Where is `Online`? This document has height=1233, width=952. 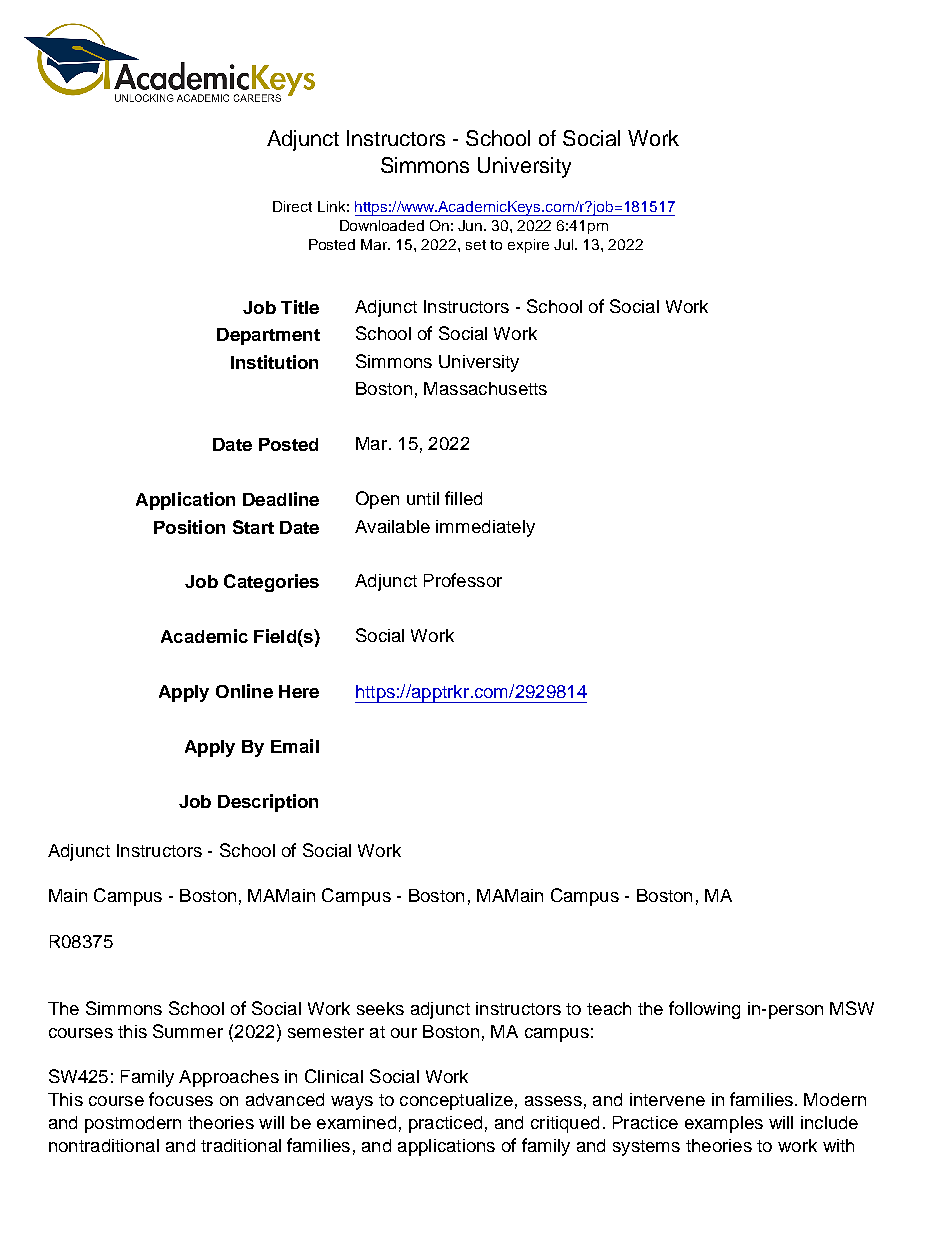
Online is located at coordinates (244, 691).
